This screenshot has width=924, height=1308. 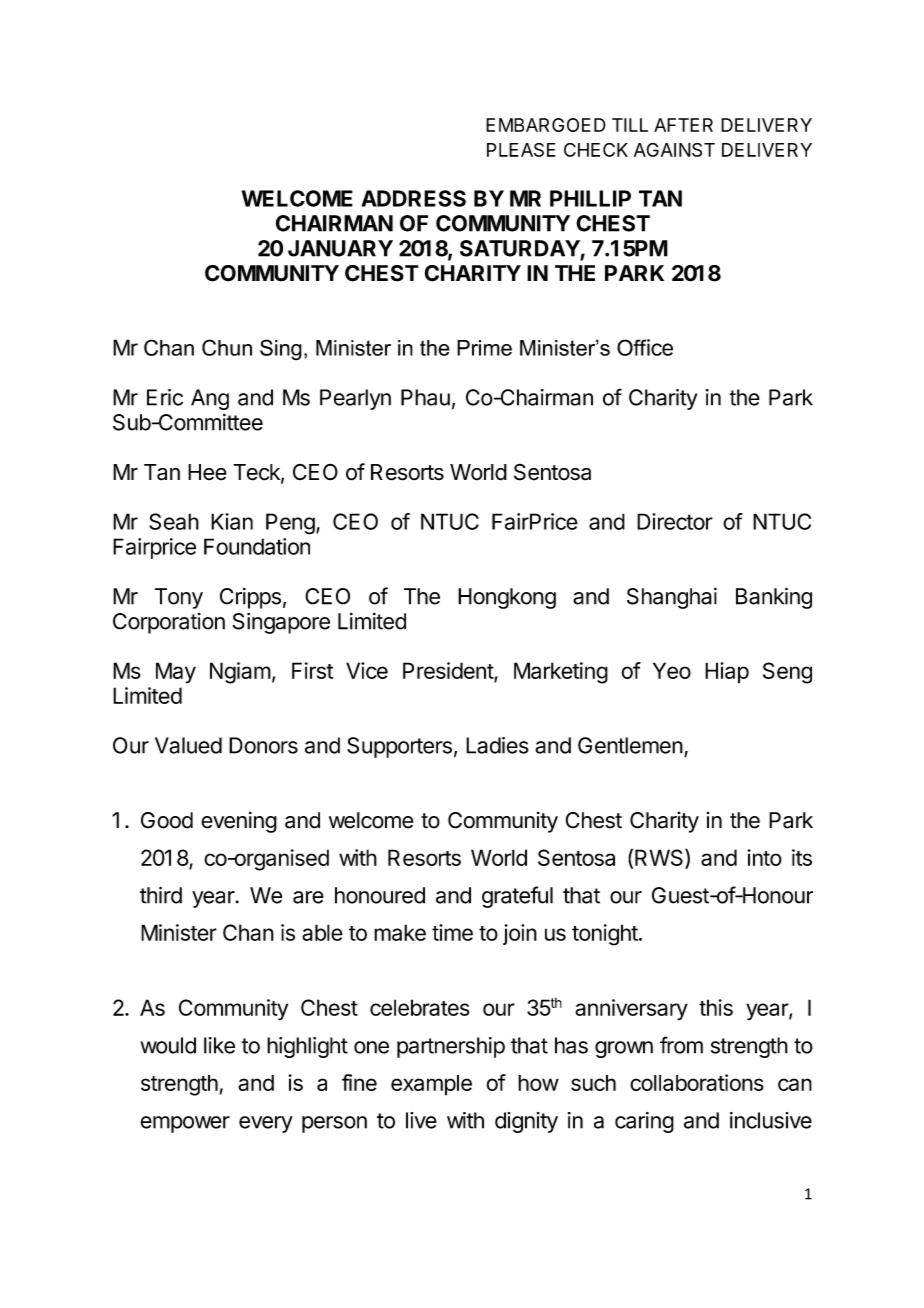 I want to click on Director, so click(x=675, y=521).
